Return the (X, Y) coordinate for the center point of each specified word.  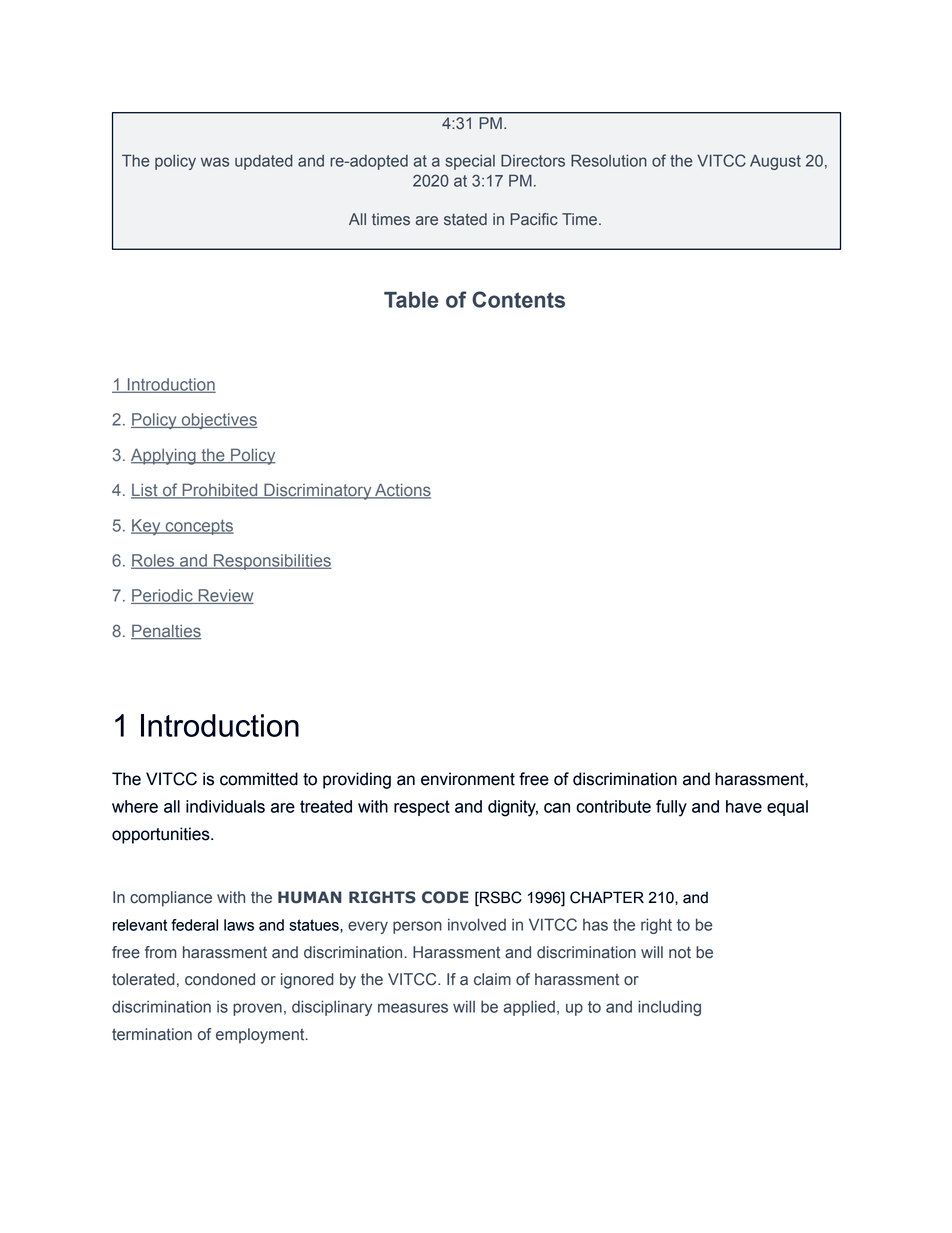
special (470, 162)
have (744, 806)
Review (225, 596)
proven (257, 1009)
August (775, 162)
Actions (402, 491)
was (215, 162)
